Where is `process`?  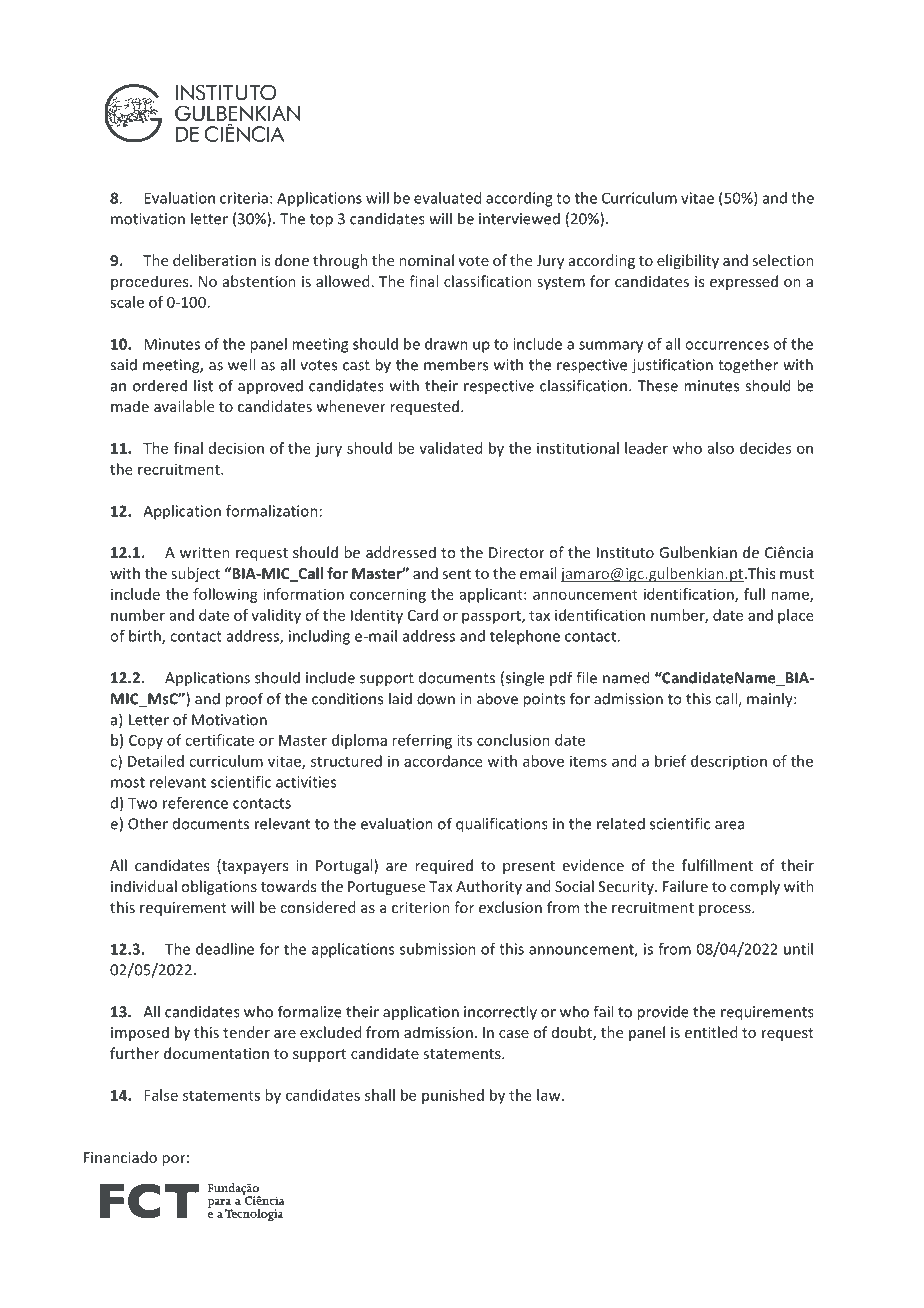 process is located at coordinates (726, 910).
